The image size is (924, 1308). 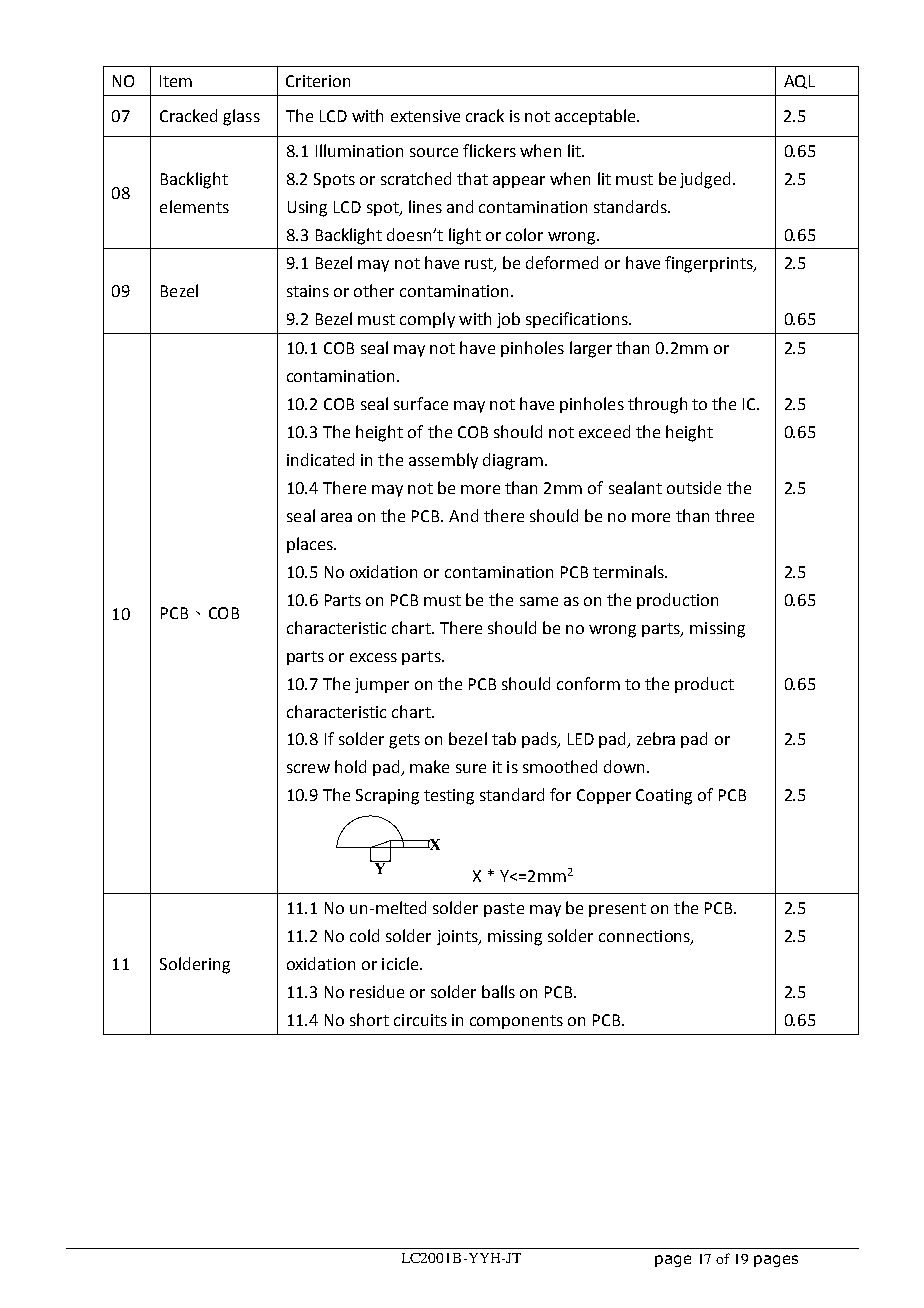 I want to click on screw, so click(x=308, y=768).
